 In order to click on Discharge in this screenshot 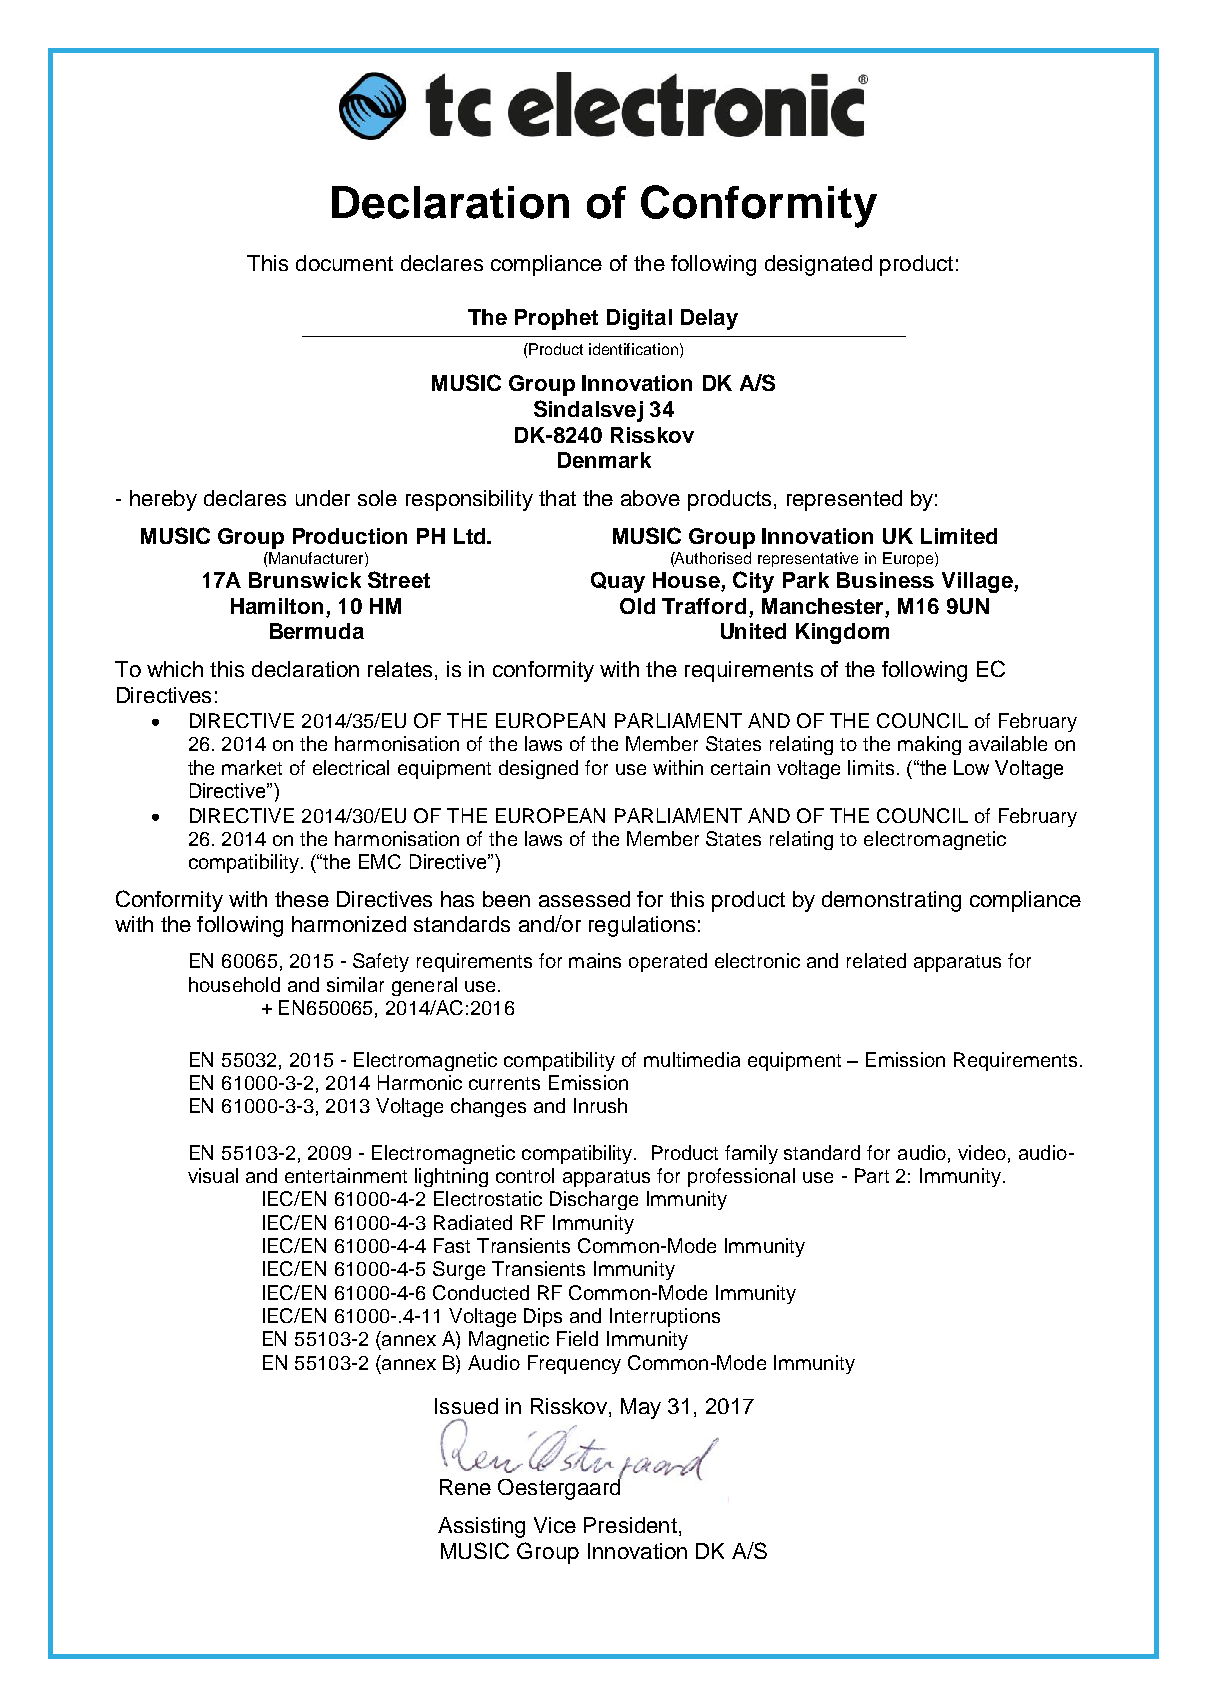, I will do `click(594, 1200)`.
